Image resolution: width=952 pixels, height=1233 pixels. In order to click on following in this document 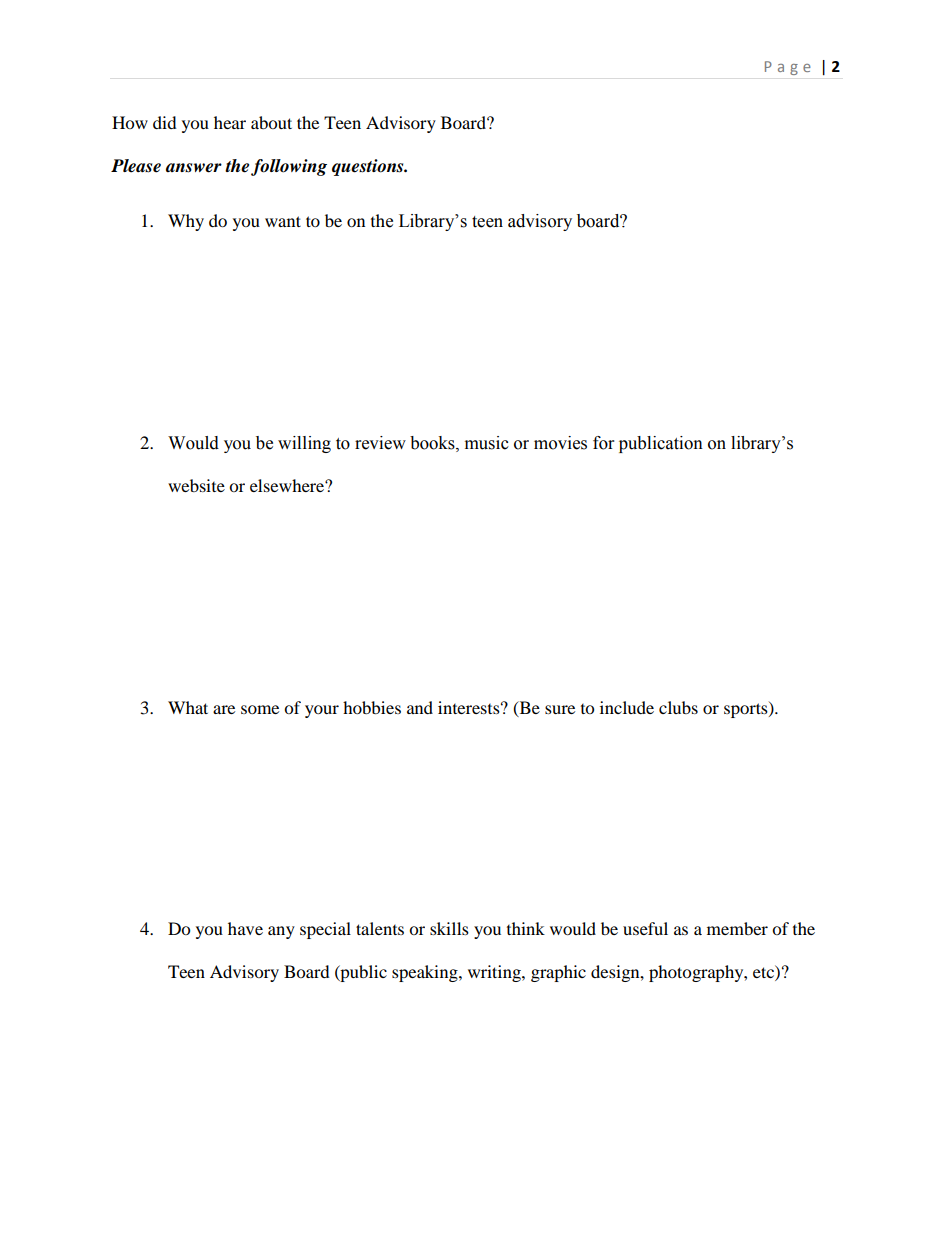, I will do `click(289, 167)`.
